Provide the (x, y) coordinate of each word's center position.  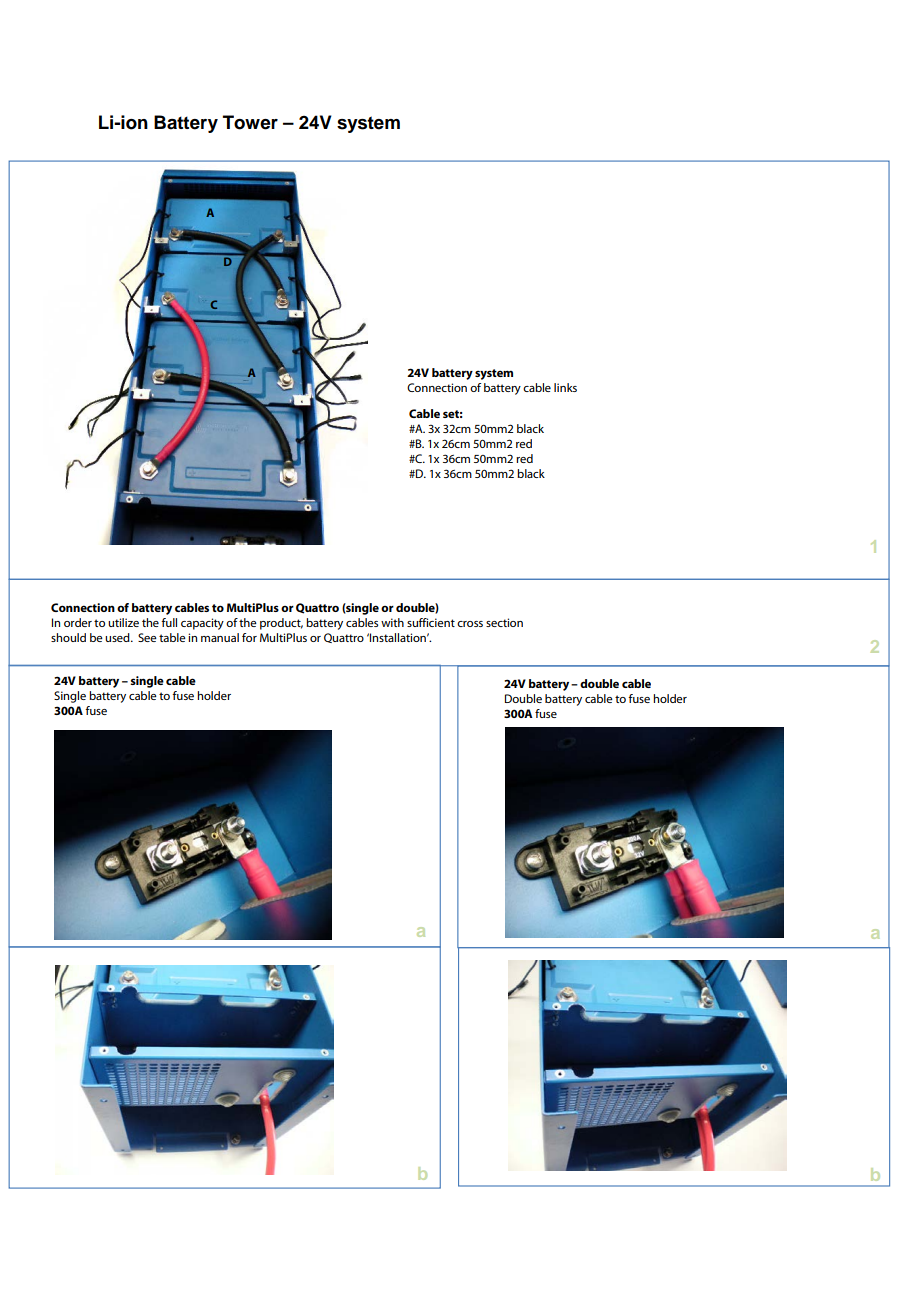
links (565, 387)
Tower (250, 122)
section (504, 622)
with (392, 622)
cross (470, 624)
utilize (123, 622)
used (118, 637)
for (249, 637)
